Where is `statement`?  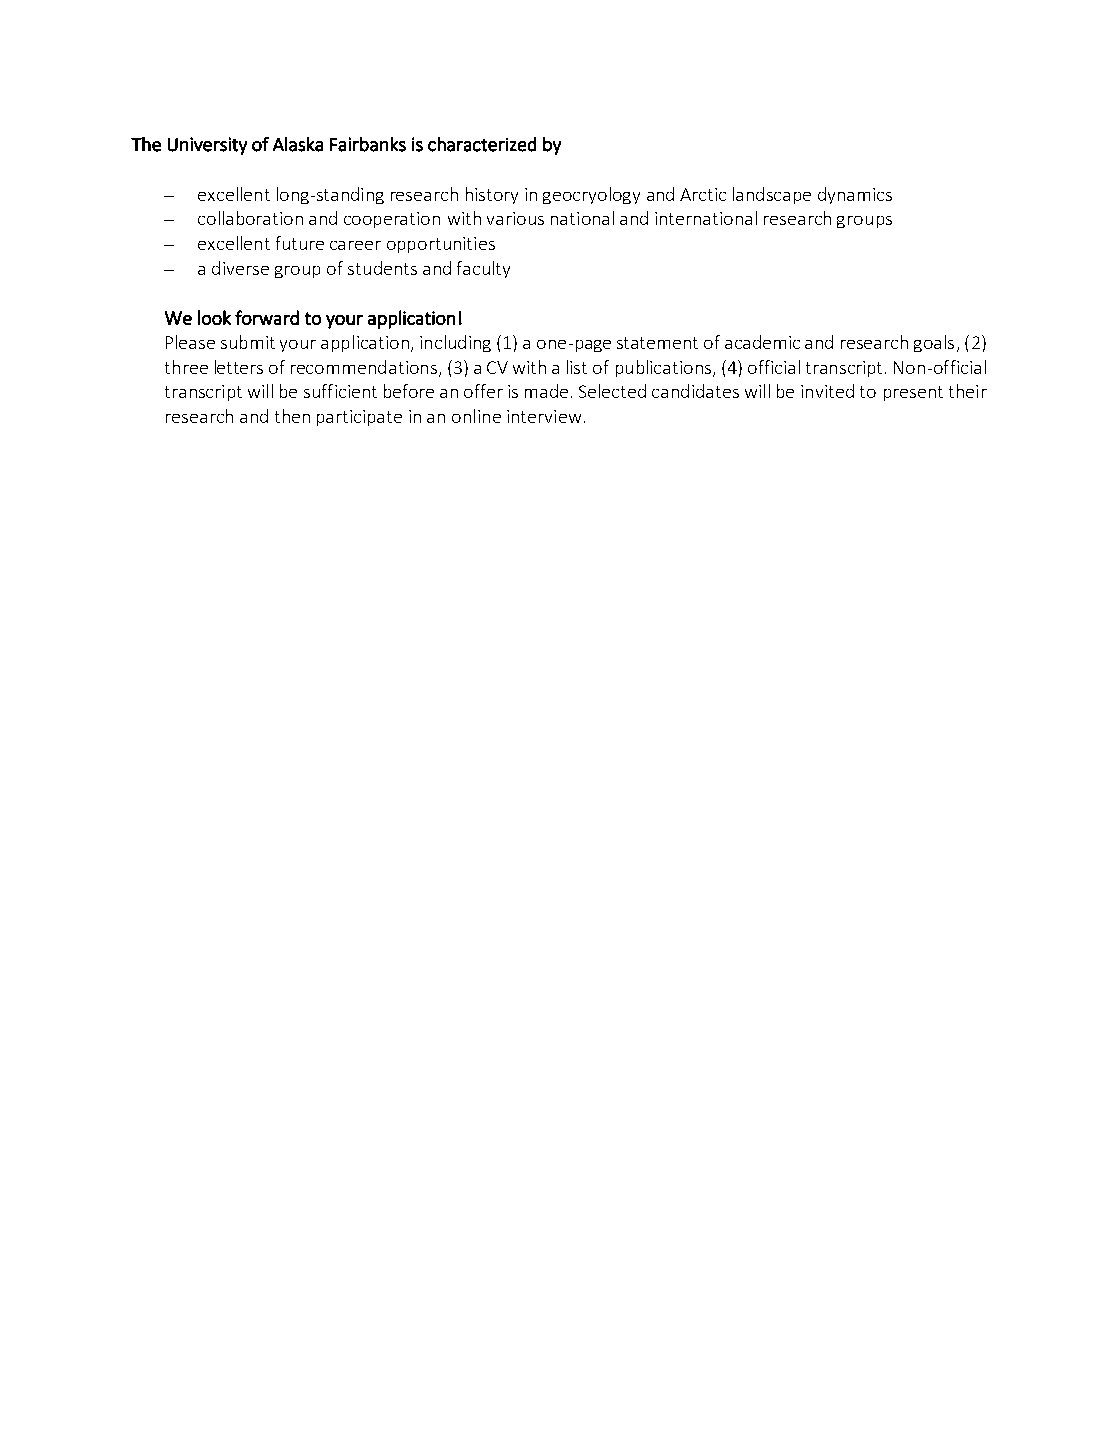 statement is located at coordinates (657, 343).
